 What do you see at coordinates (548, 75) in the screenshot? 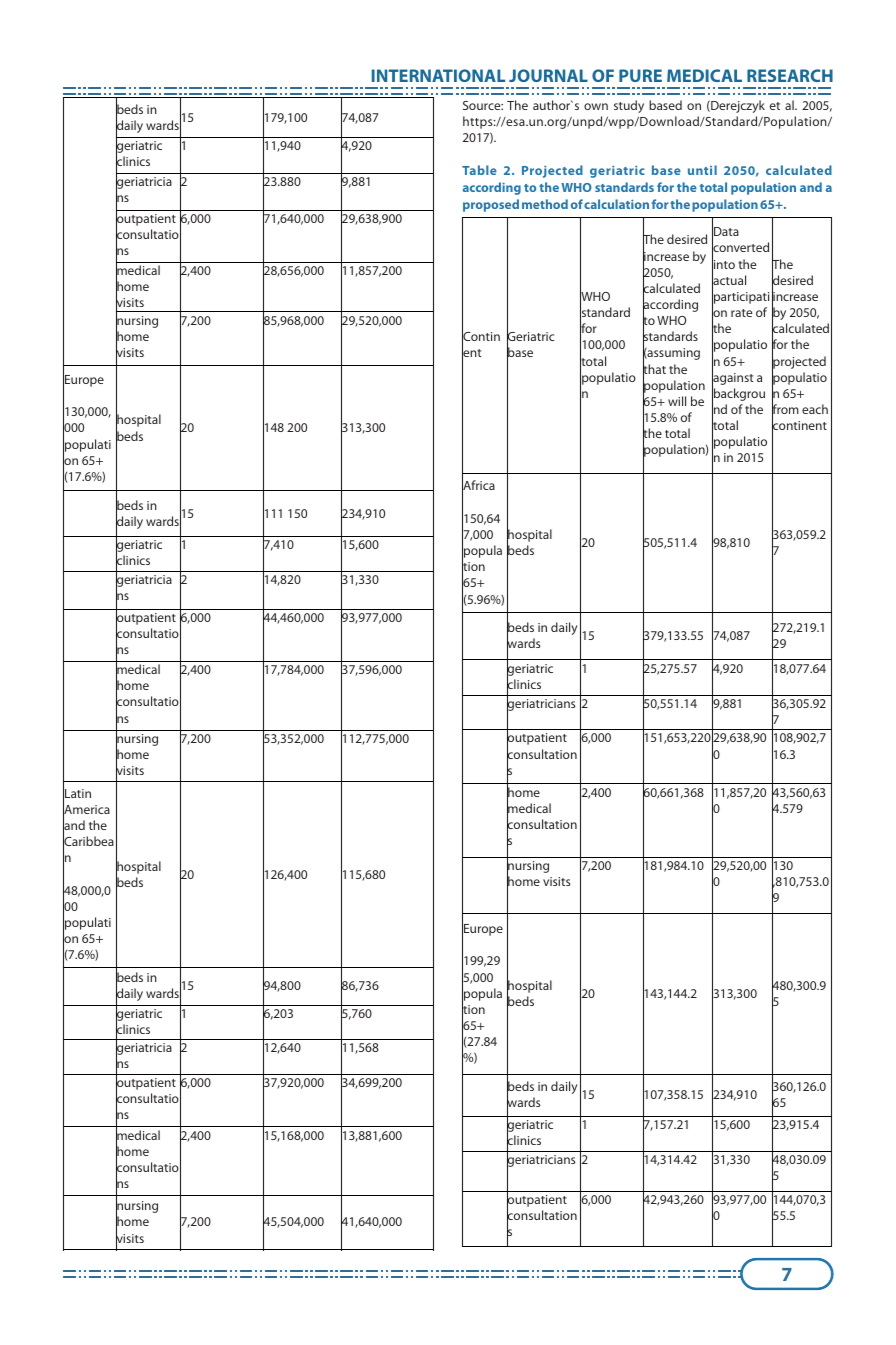
I see `JOURNAL` at bounding box center [548, 75].
